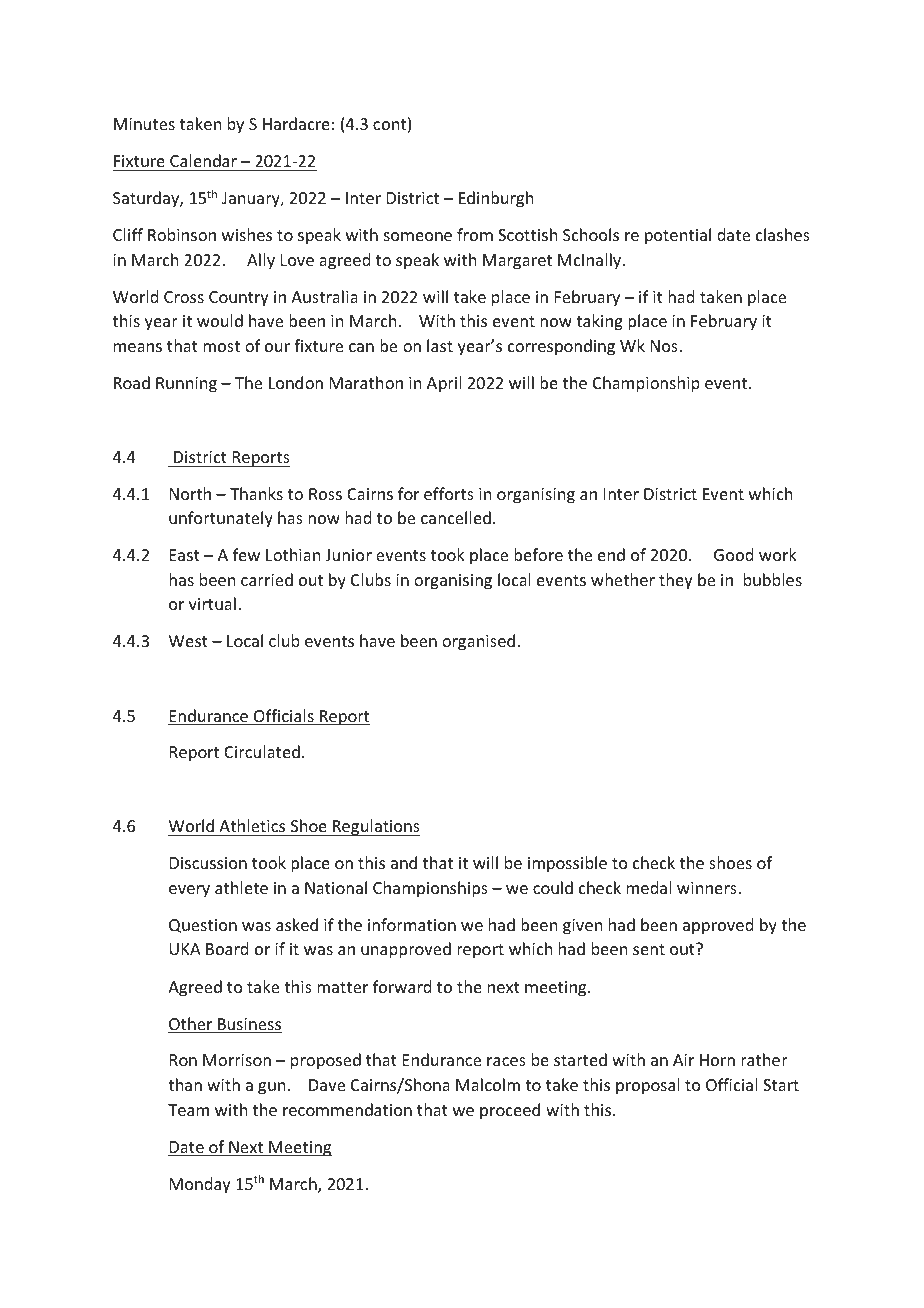 This image has height=1308, width=924. Describe the element at coordinates (200, 1185) in the image. I see `Monday` at that location.
